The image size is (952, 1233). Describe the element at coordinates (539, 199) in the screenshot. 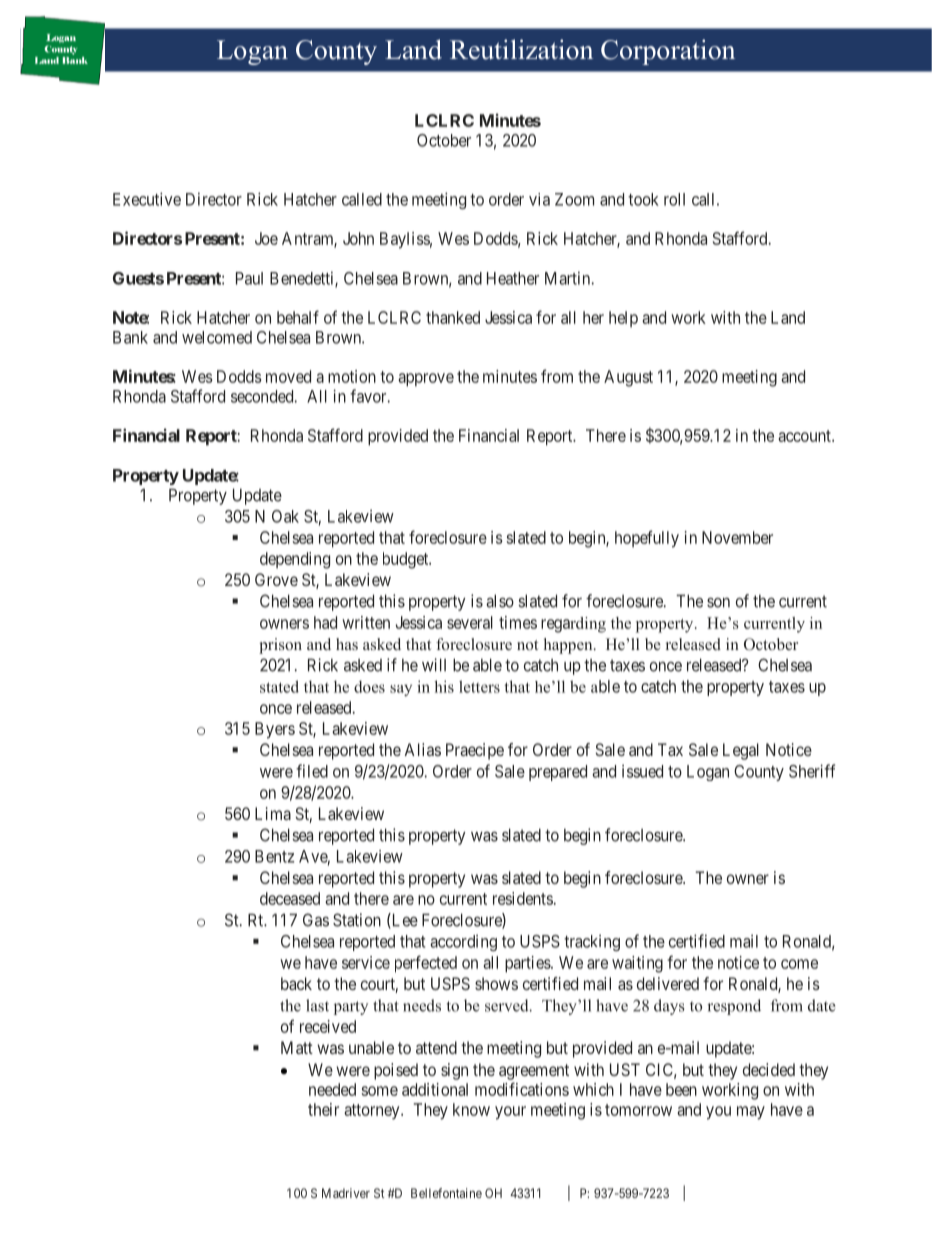

I see `via` at that location.
